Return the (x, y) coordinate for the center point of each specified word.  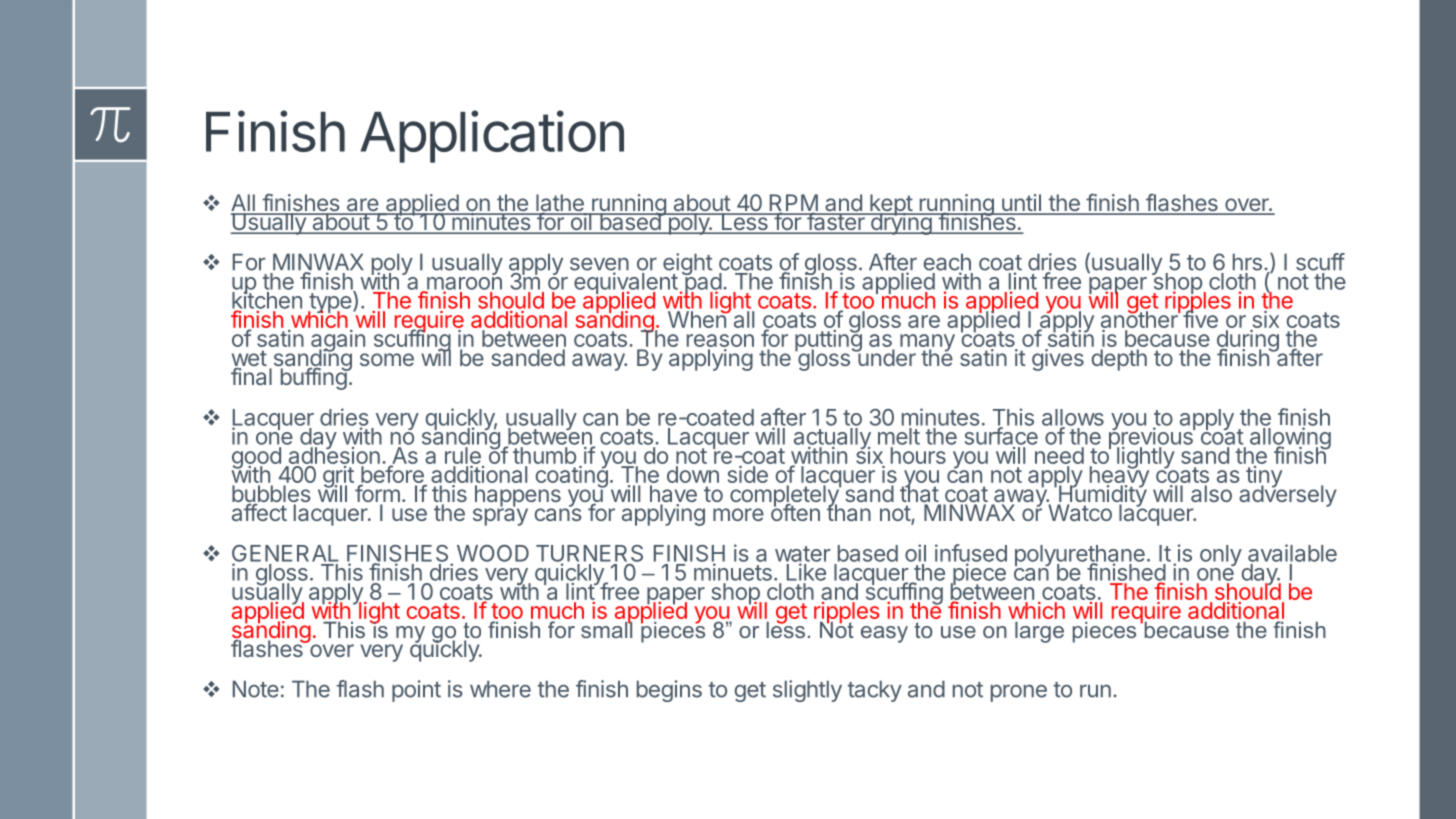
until (1021, 204)
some (387, 359)
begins (669, 691)
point (416, 691)
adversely (1288, 495)
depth (1119, 360)
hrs (1247, 262)
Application (492, 136)
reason (720, 342)
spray (500, 516)
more (738, 514)
